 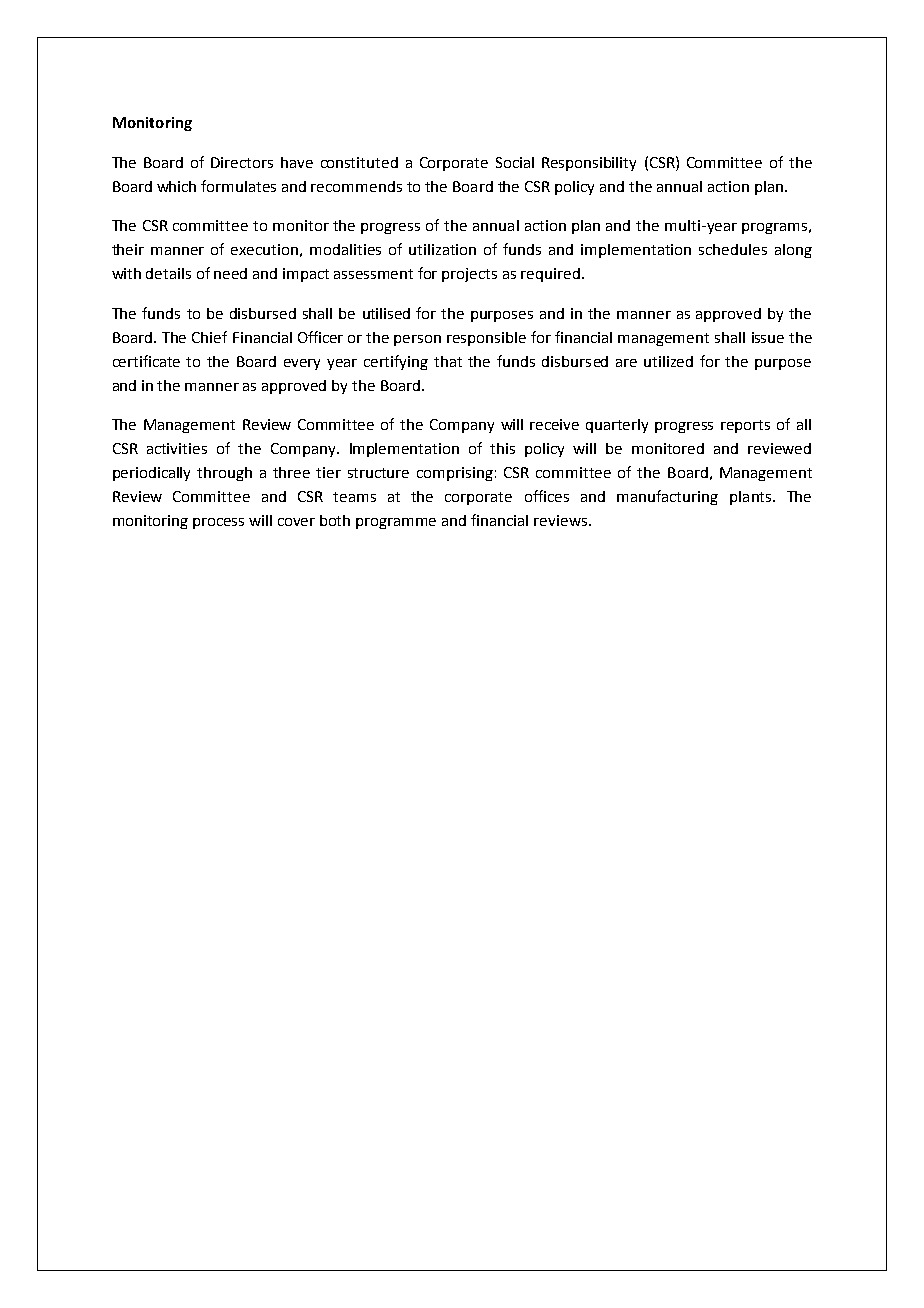 I want to click on Responsibility, so click(x=589, y=164).
